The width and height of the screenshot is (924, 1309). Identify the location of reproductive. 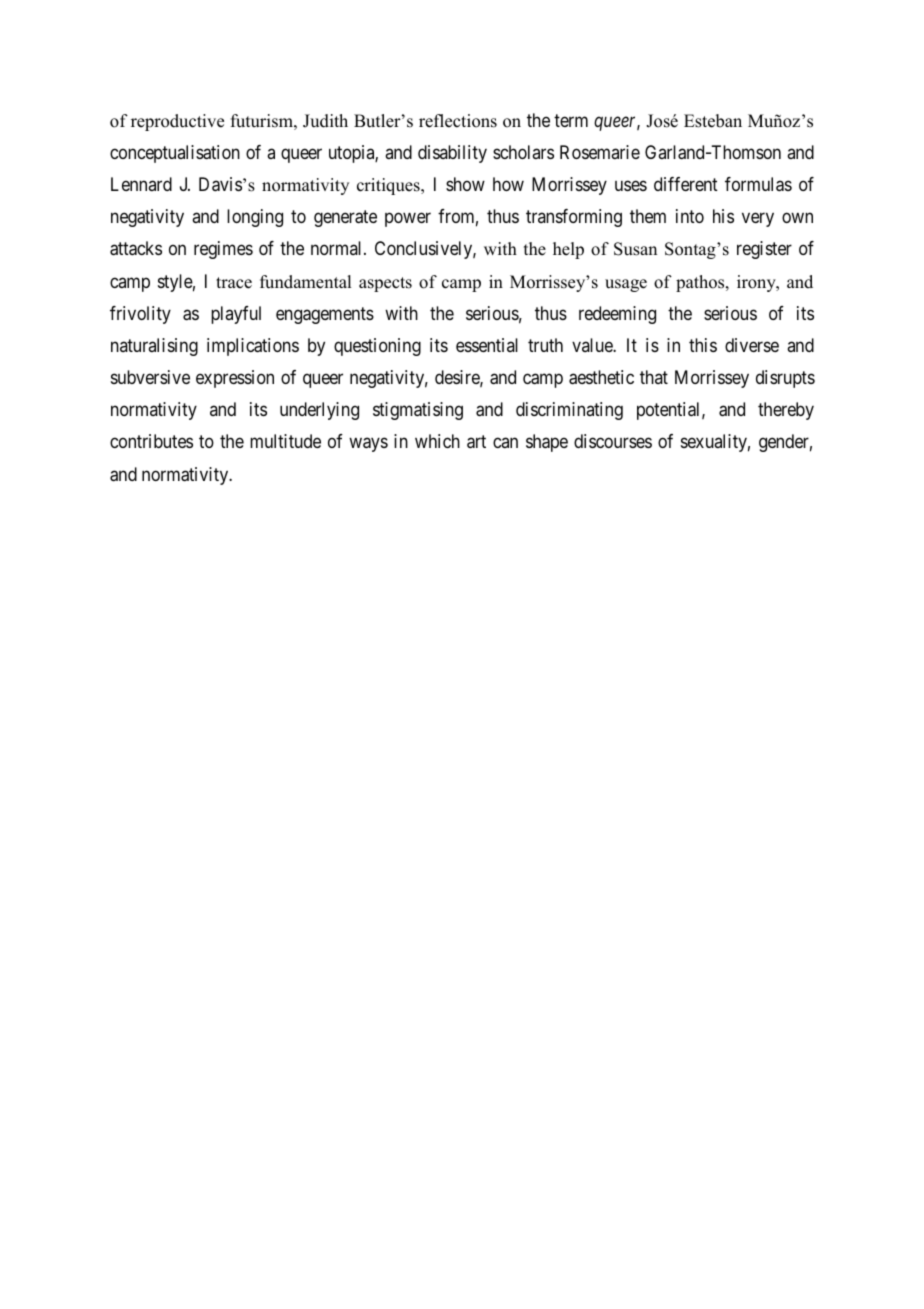
(177, 122).
